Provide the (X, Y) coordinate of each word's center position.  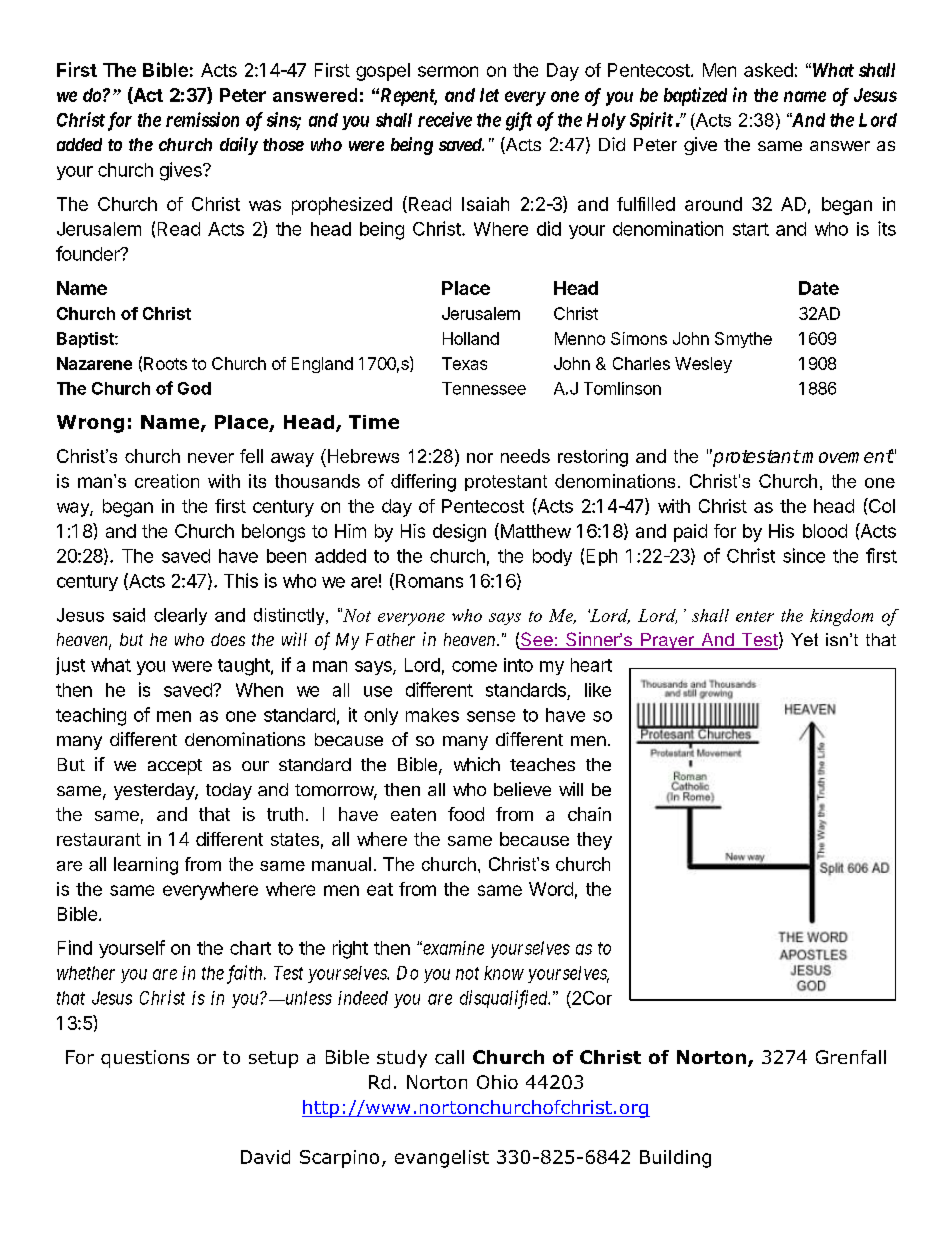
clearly (180, 616)
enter (755, 616)
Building (675, 1159)
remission (202, 119)
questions (145, 1059)
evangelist (442, 1159)
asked (768, 70)
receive (445, 119)
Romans (428, 581)
